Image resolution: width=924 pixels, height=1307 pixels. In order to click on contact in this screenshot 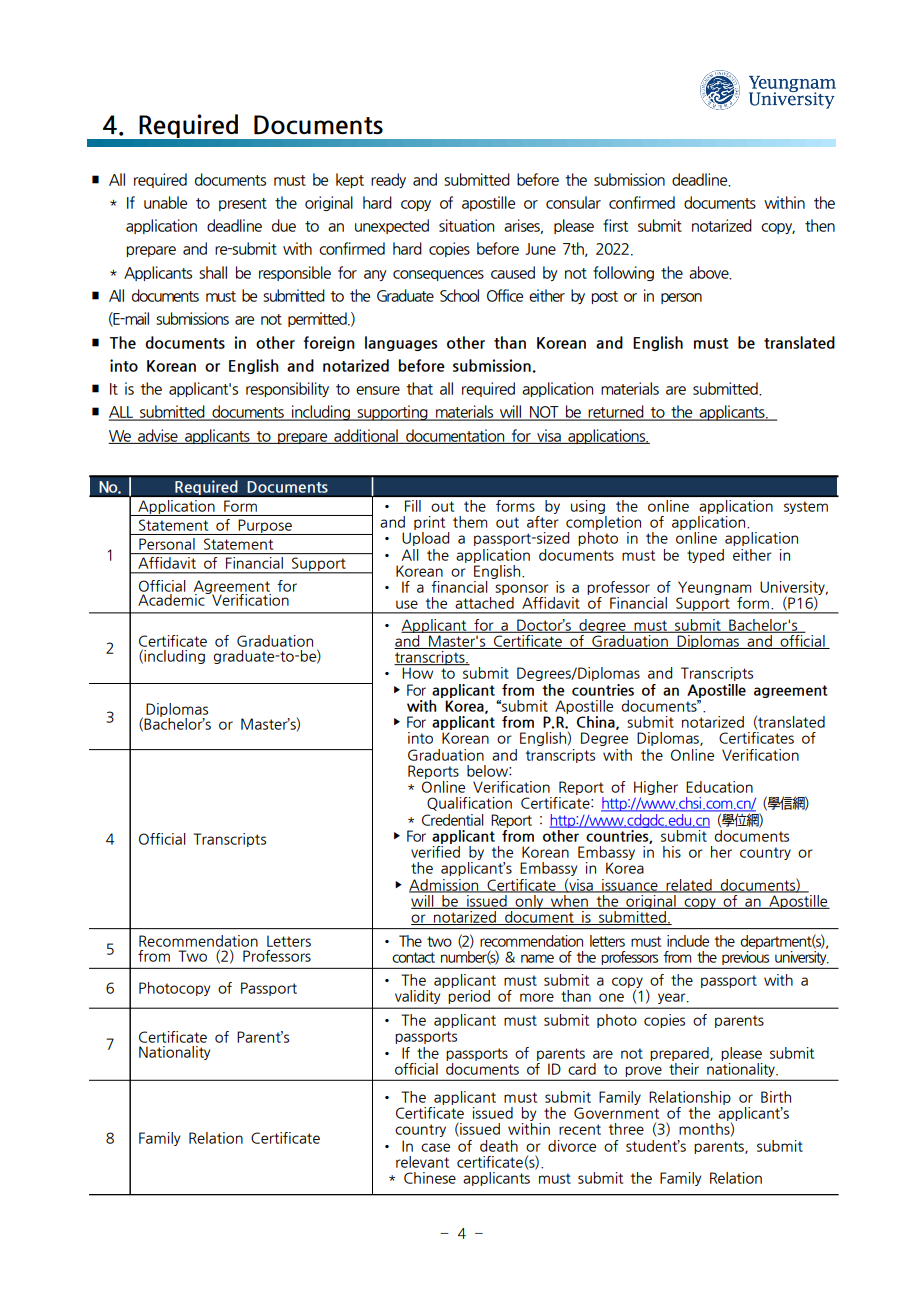, I will do `click(413, 957)`.
